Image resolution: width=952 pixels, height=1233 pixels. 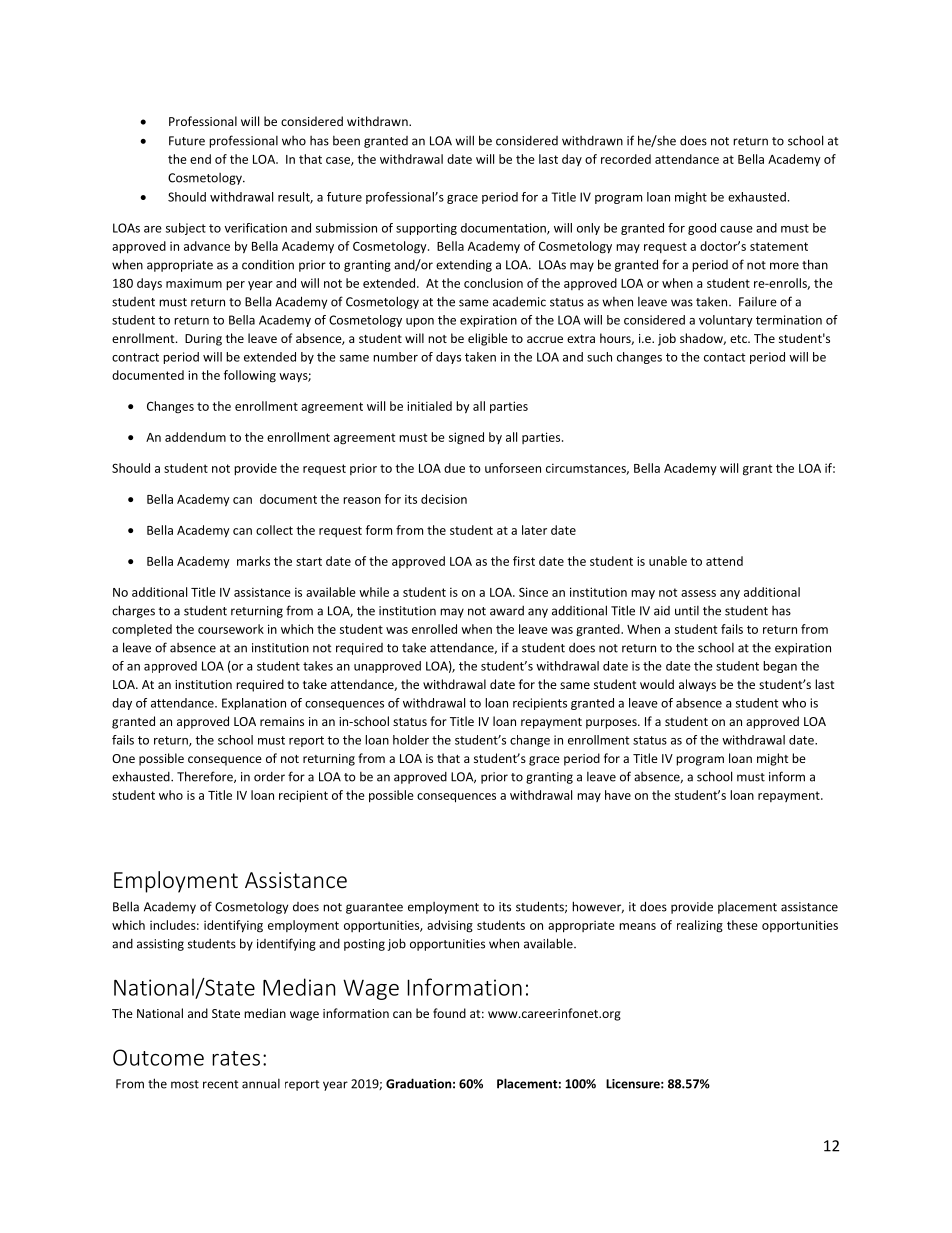 What do you see at coordinates (236, 1058) in the page?
I see `rates` at bounding box center [236, 1058].
